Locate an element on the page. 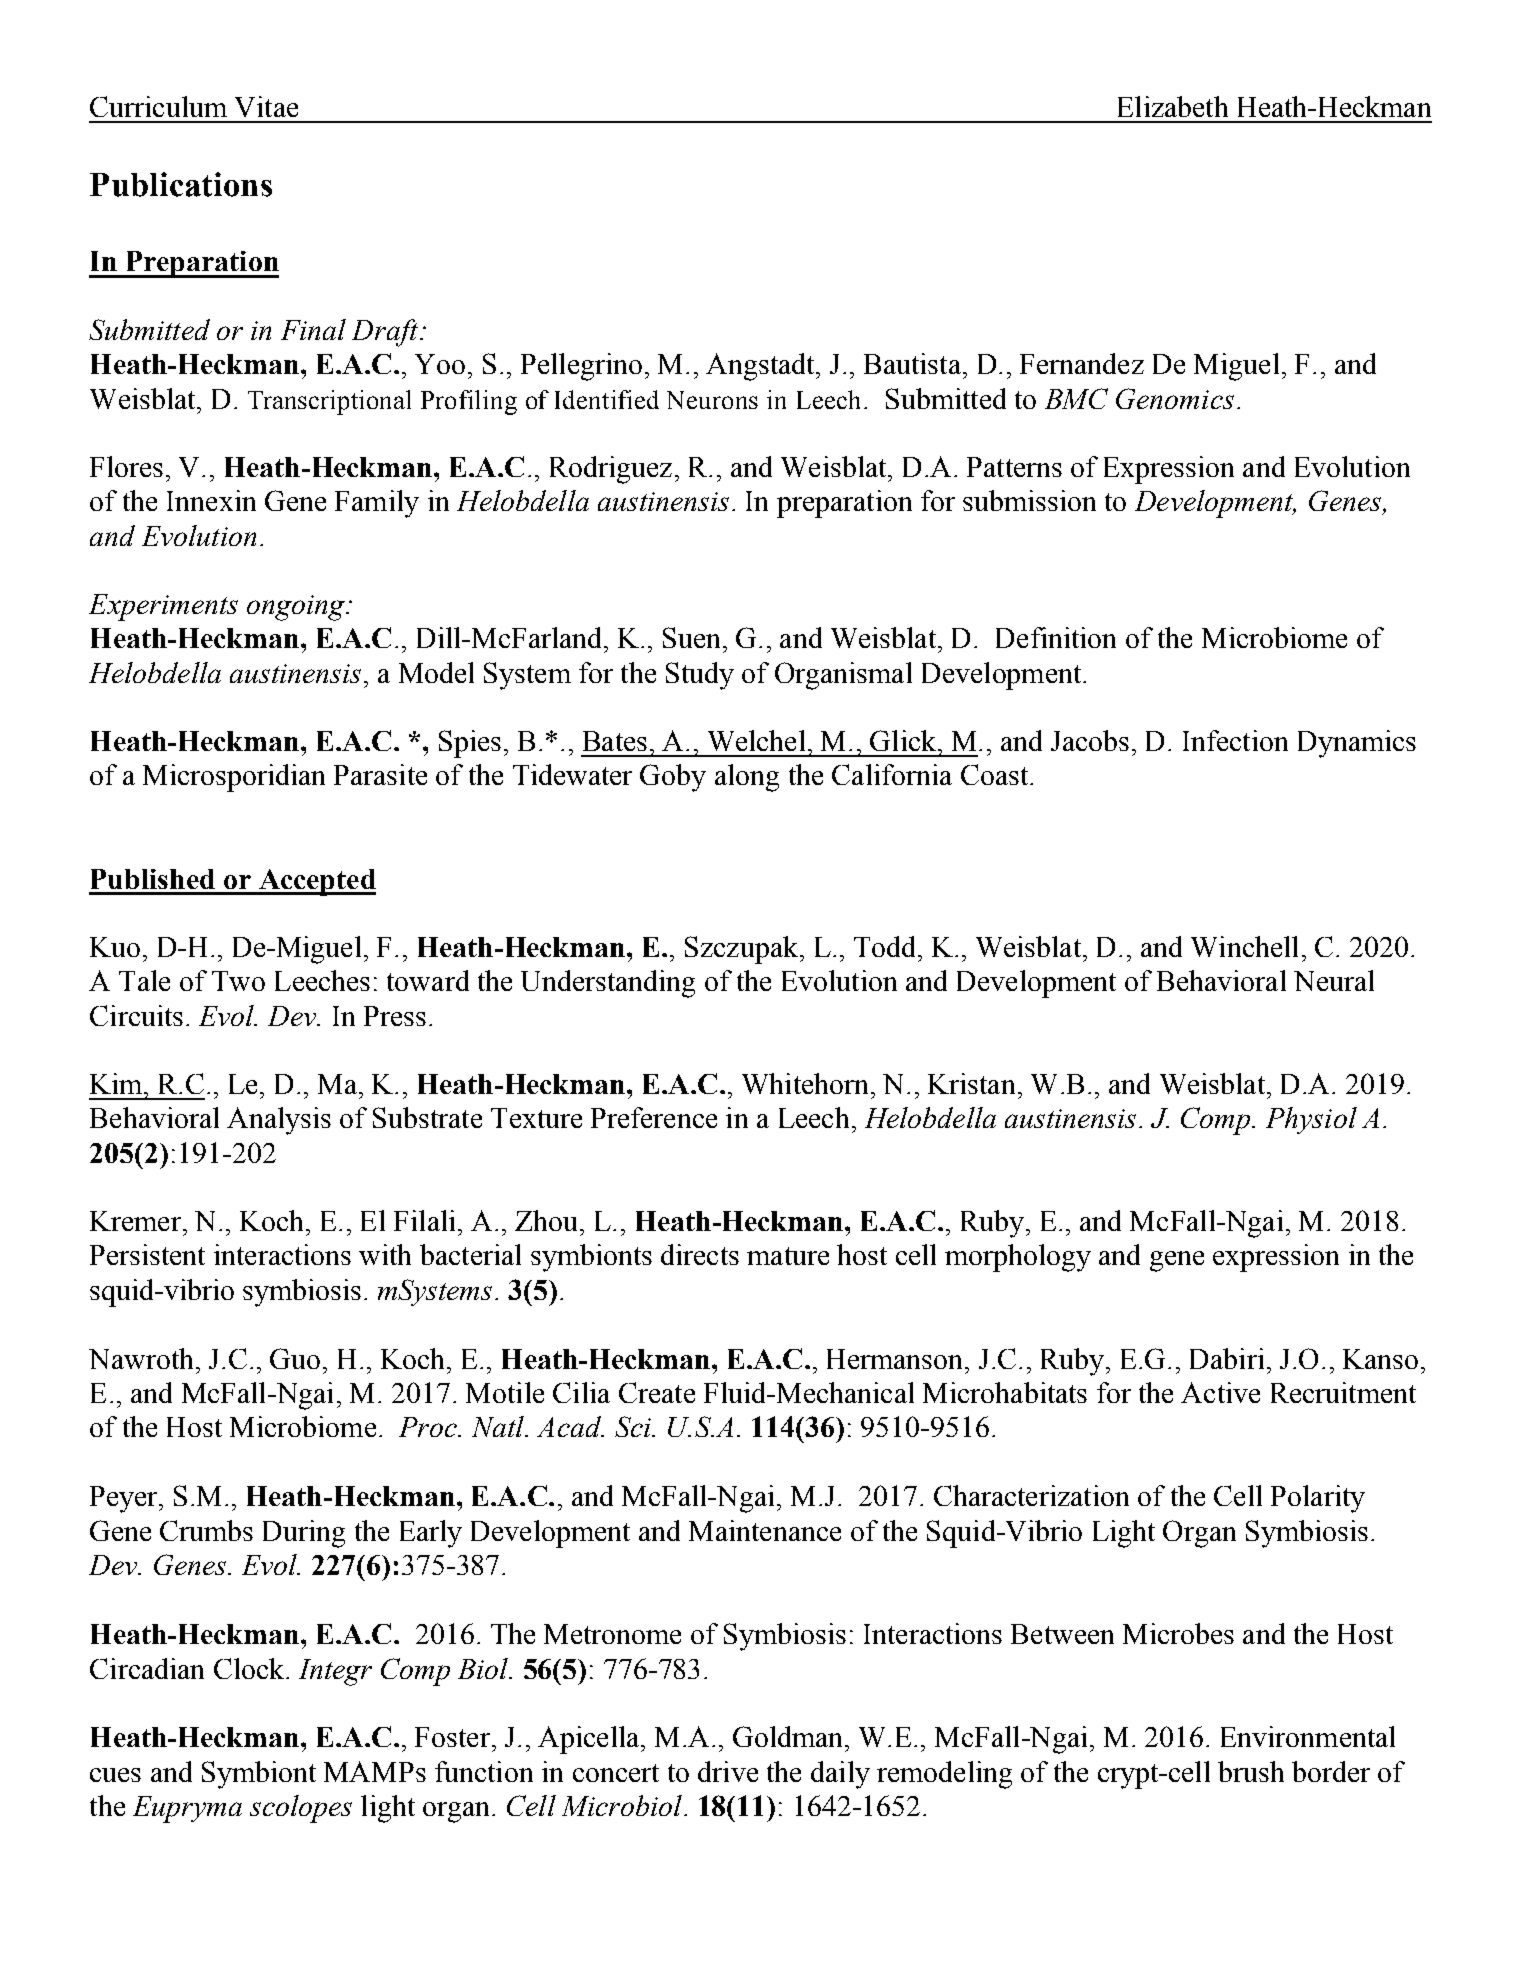  Vitae is located at coordinates (266, 106).
